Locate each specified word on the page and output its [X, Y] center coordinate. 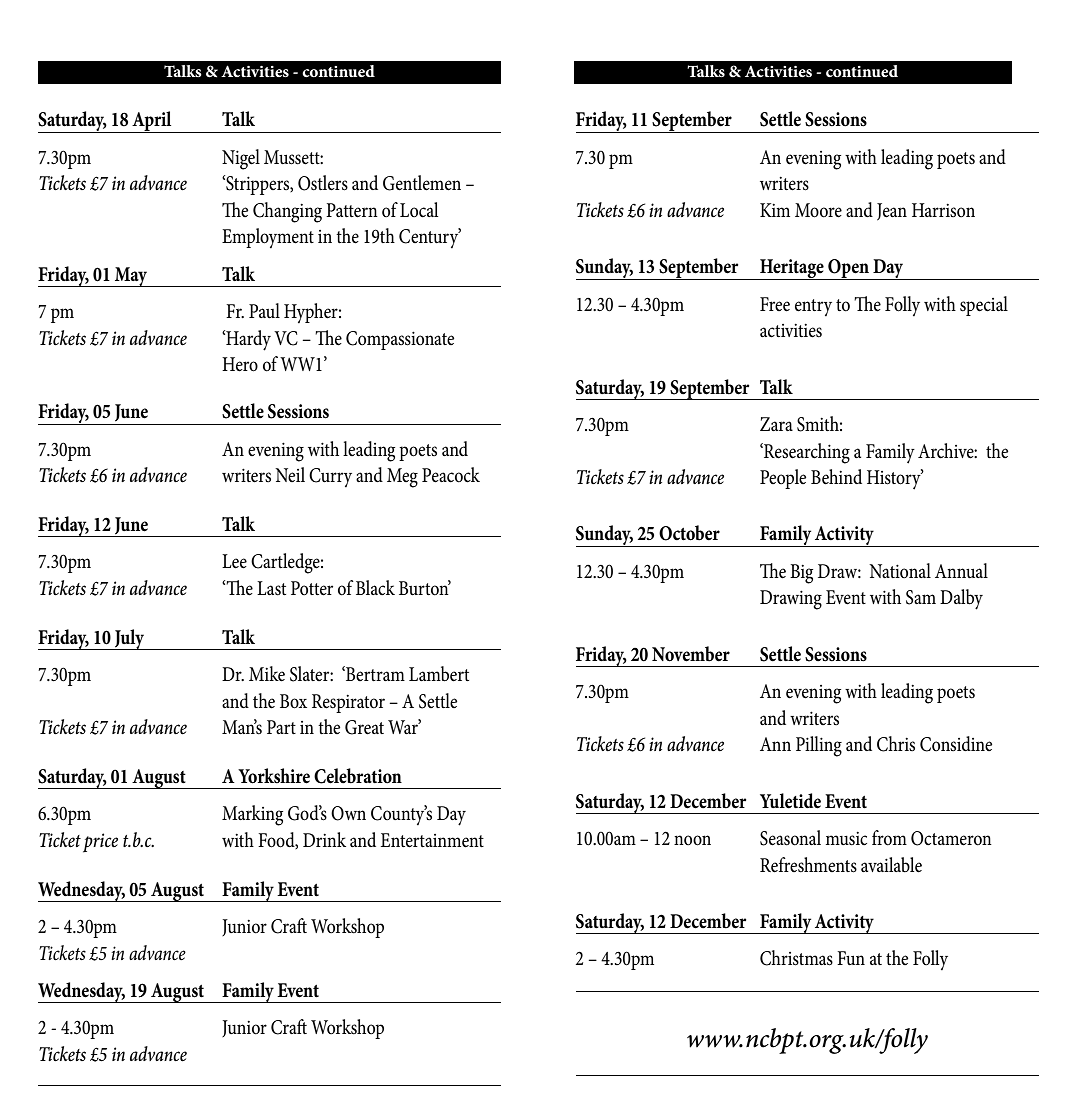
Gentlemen [422, 183]
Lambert [439, 674]
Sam [921, 597]
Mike [267, 674]
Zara [776, 424]
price [100, 843]
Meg [402, 478]
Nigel [241, 159]
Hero [240, 364]
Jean [892, 212]
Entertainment [432, 840]
